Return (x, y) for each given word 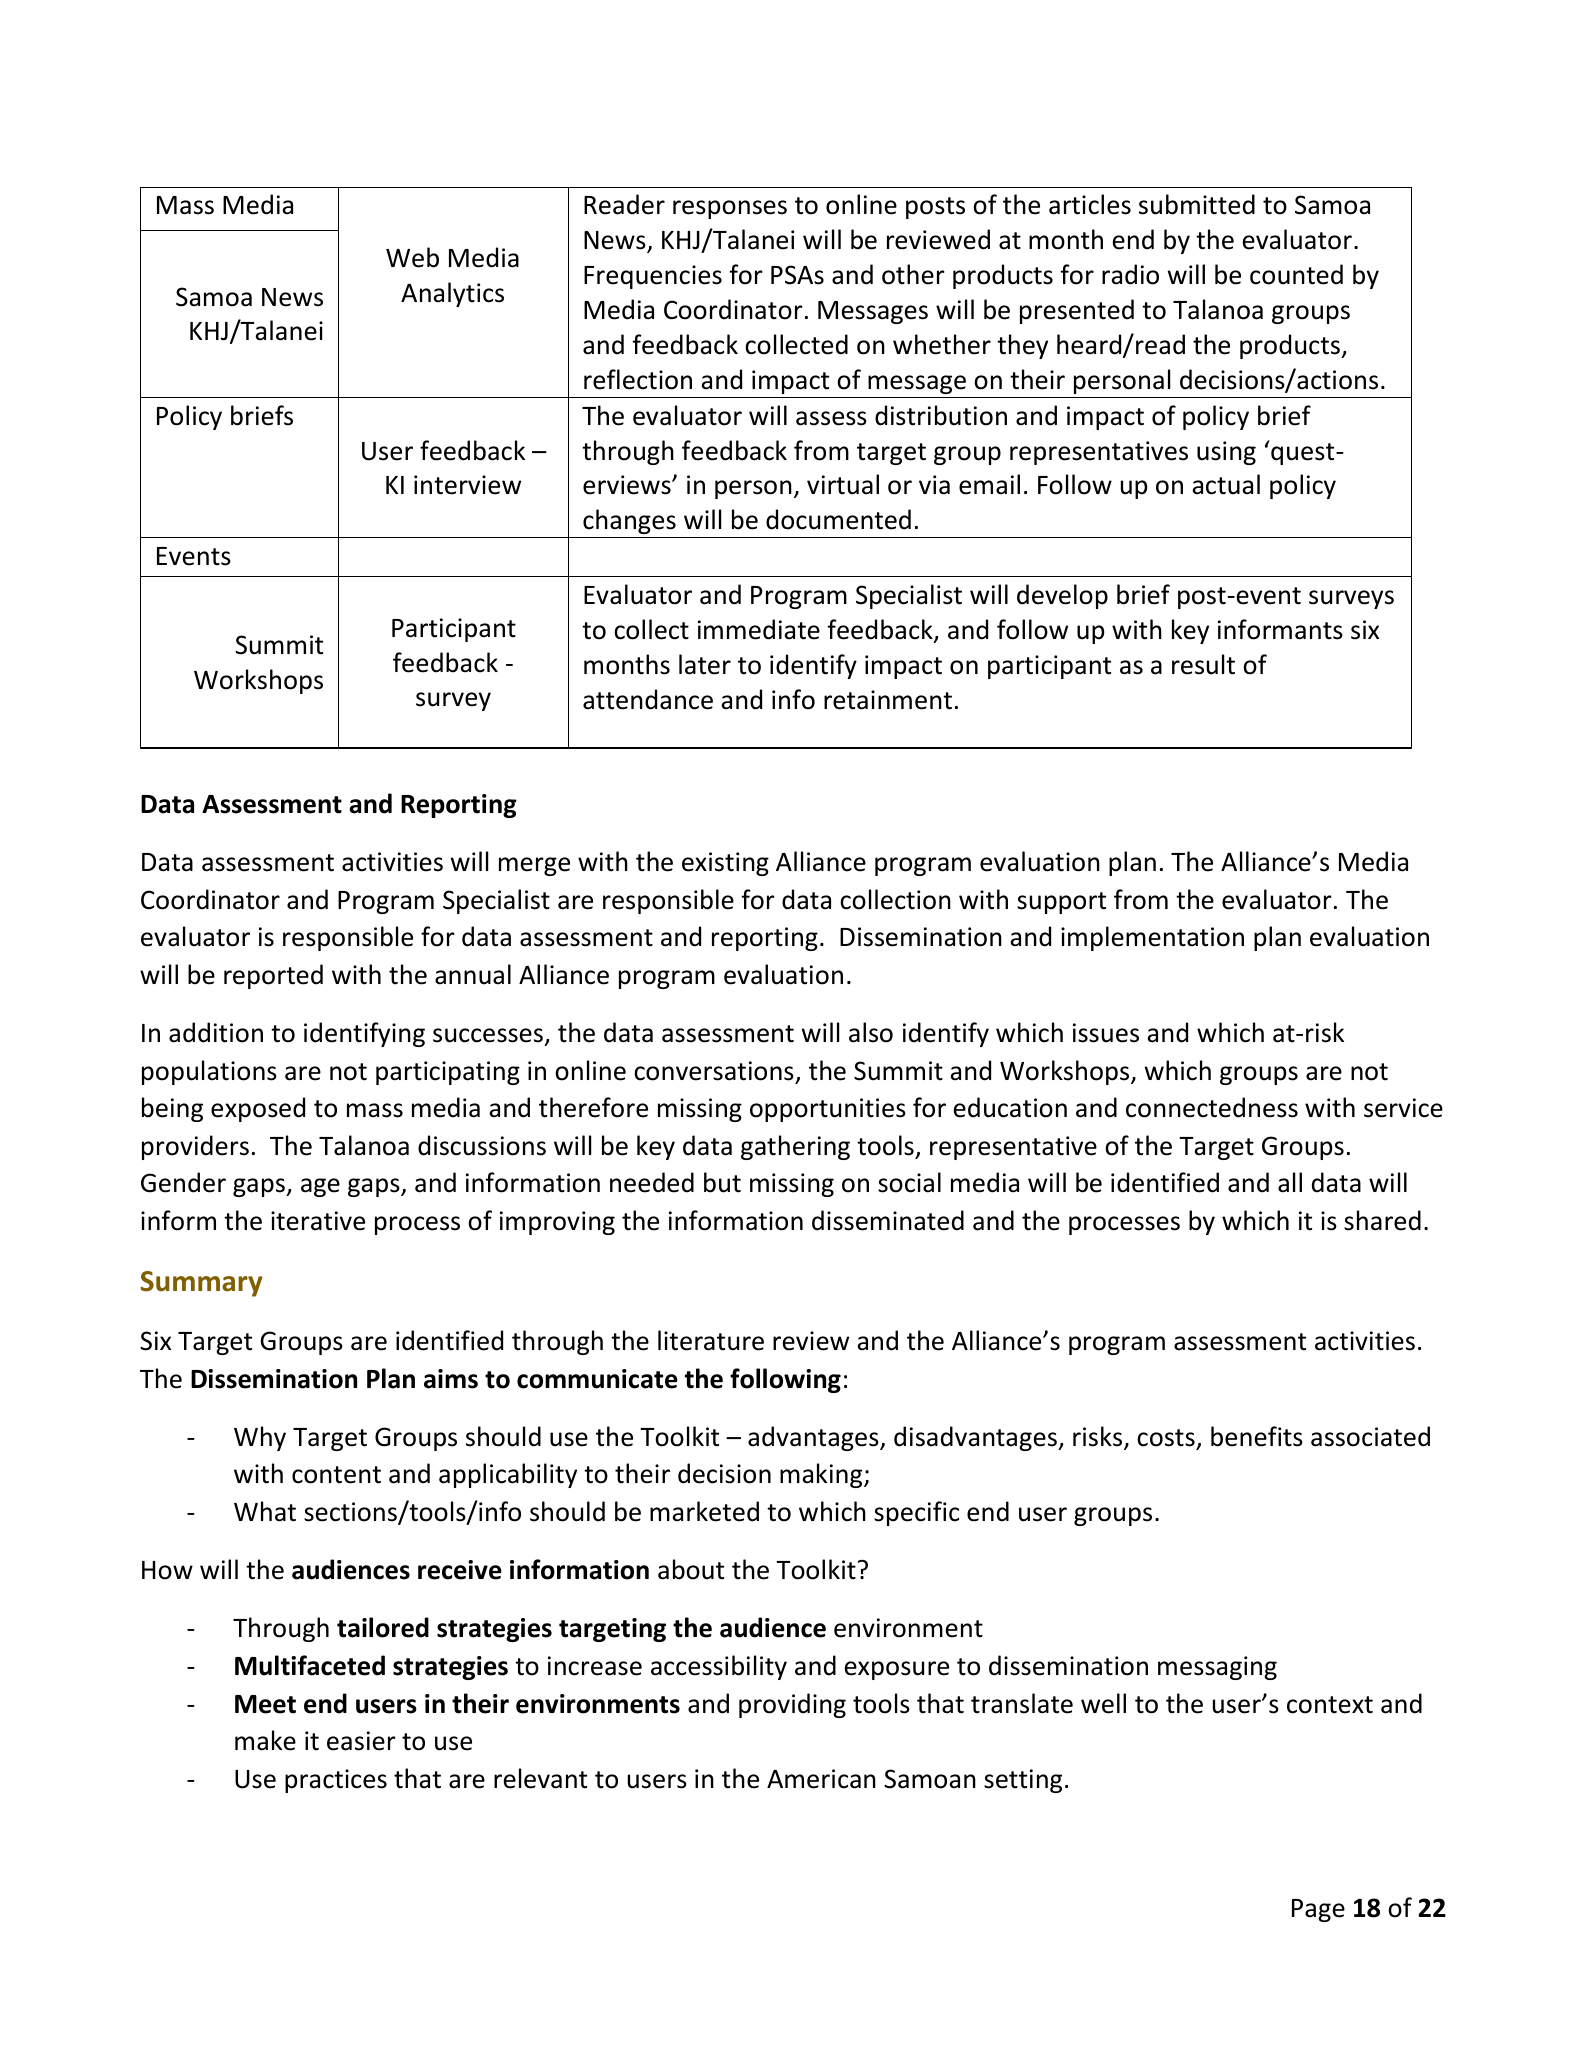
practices (336, 1781)
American (821, 1779)
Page (1318, 1910)
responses (730, 209)
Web (412, 257)
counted (1296, 274)
